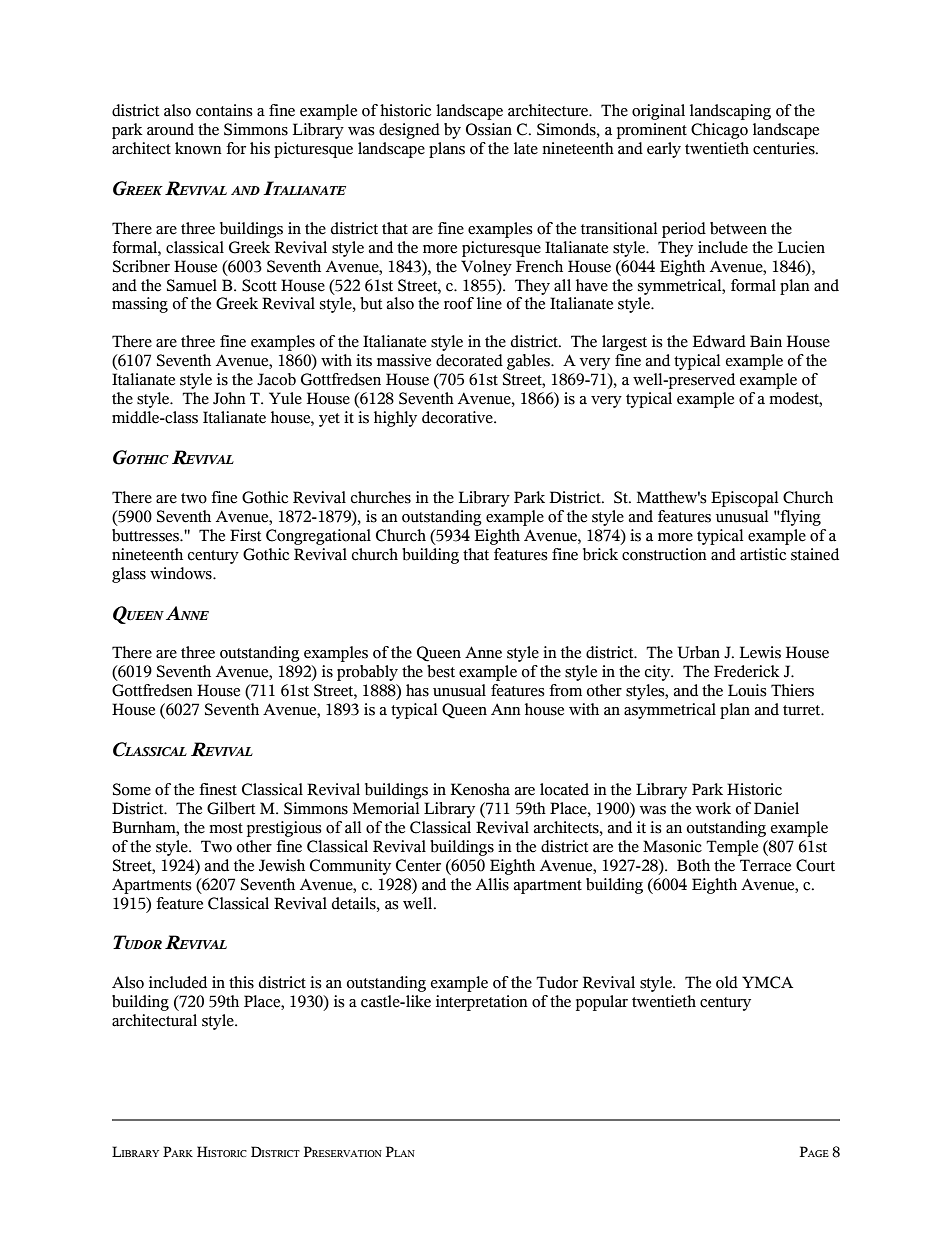 Image resolution: width=952 pixels, height=1233 pixels. I want to click on work, so click(713, 808).
